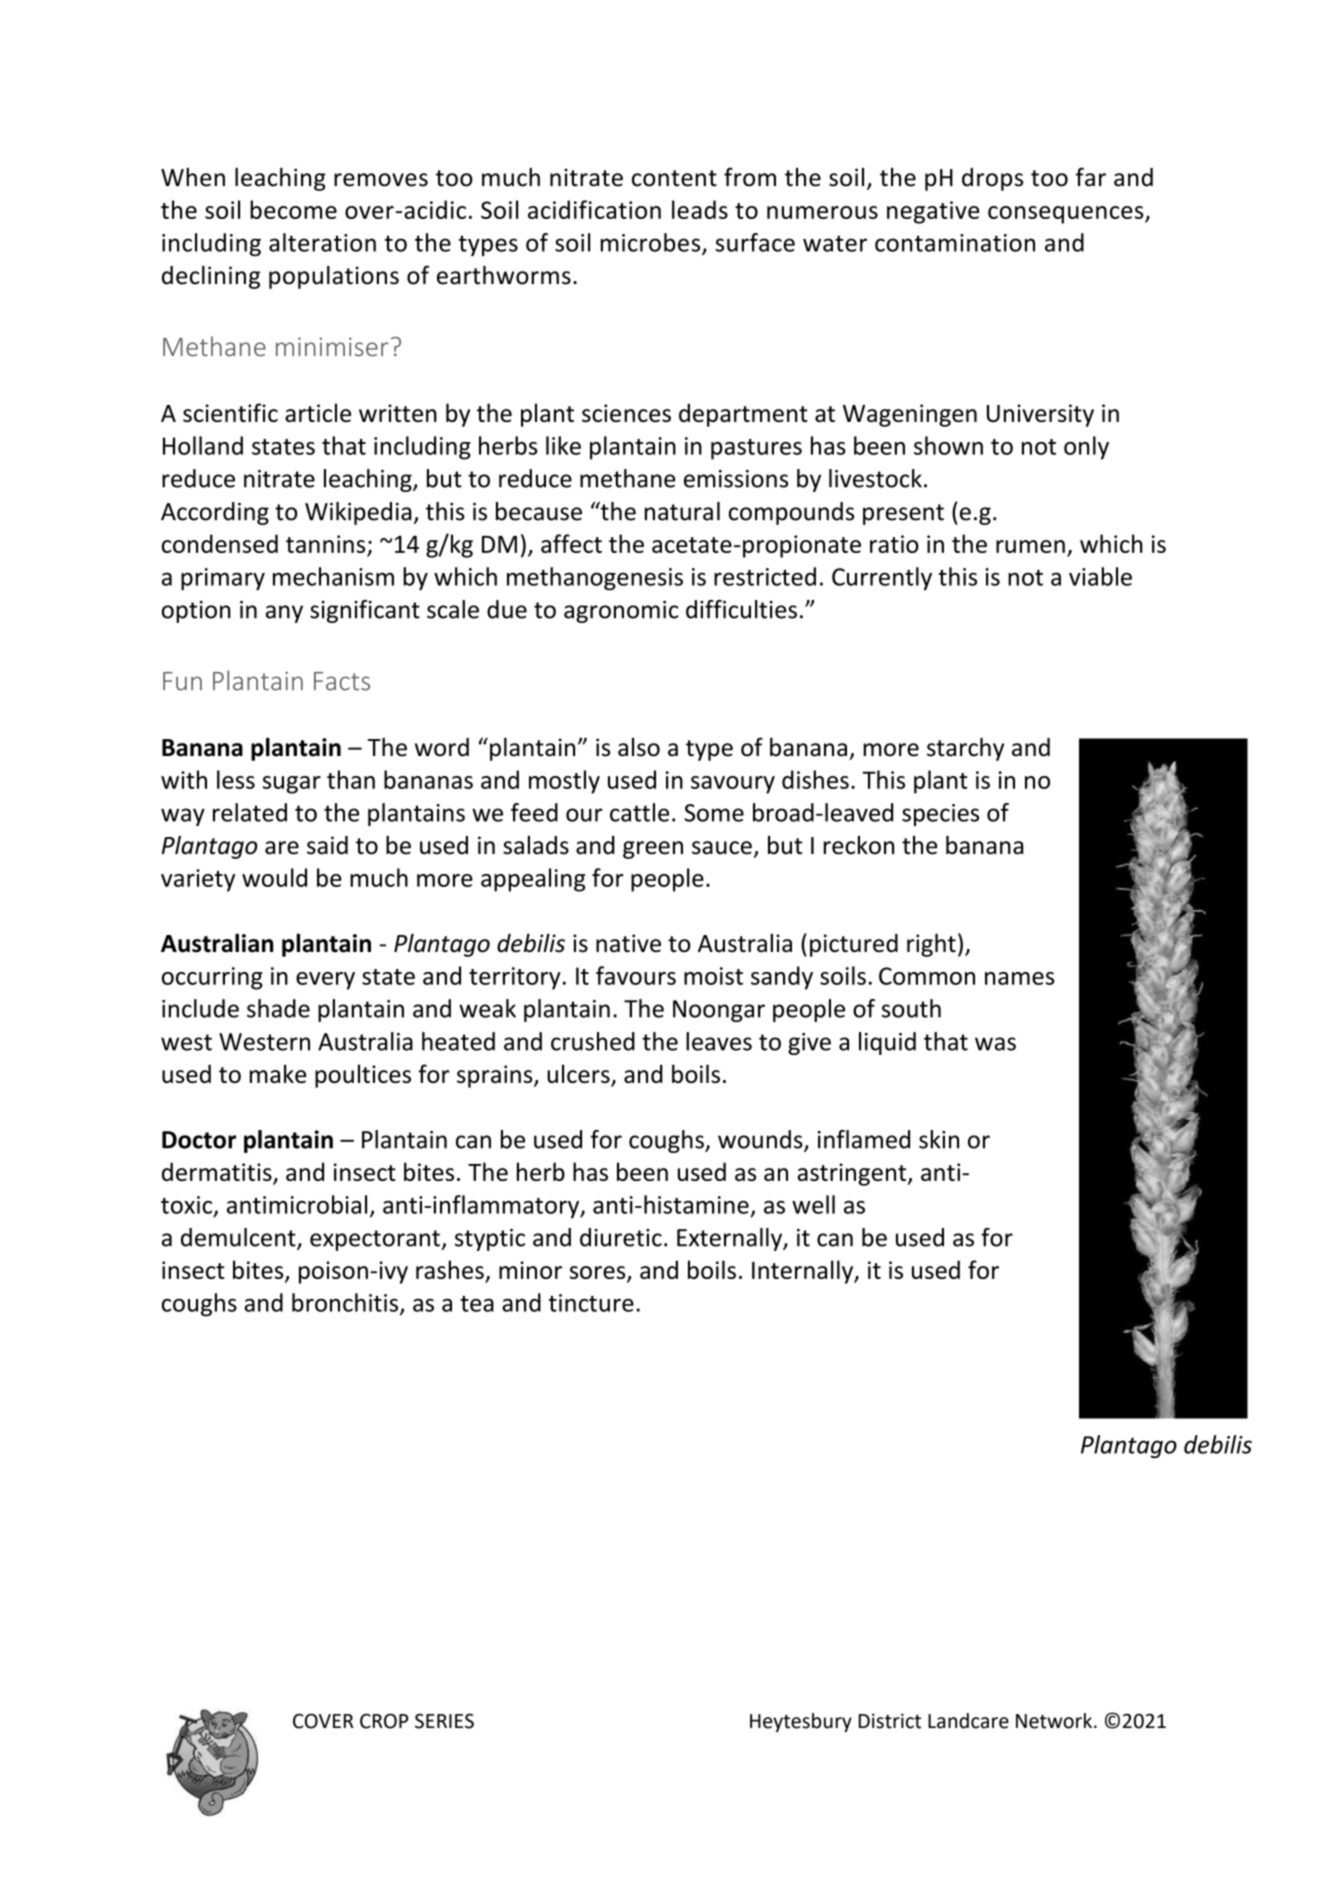 Image resolution: width=1328 pixels, height=1878 pixels. Describe the element at coordinates (652, 243) in the screenshot. I see `microbes` at that location.
